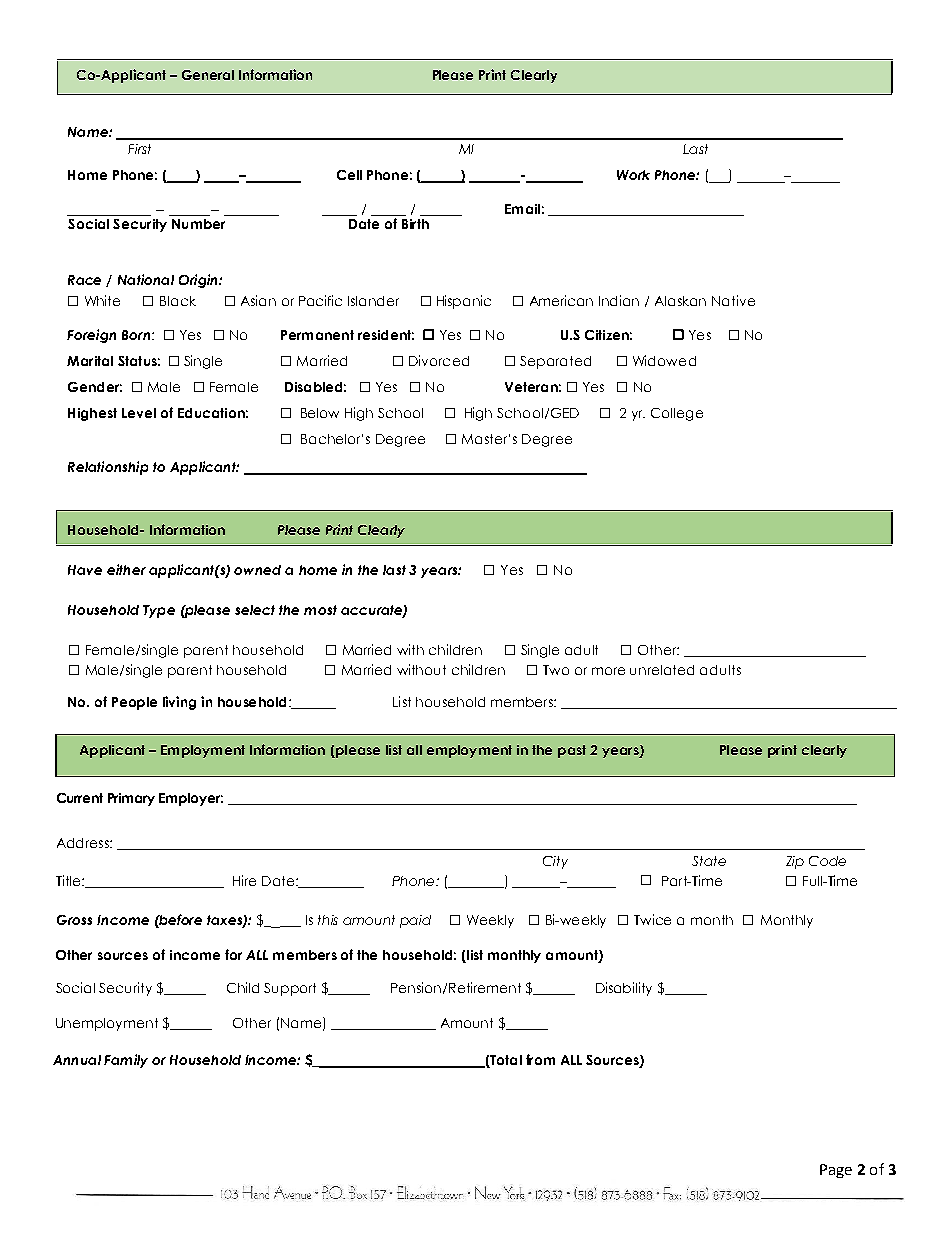  What do you see at coordinates (159, 611) in the page?
I see `Type` at bounding box center [159, 611].
